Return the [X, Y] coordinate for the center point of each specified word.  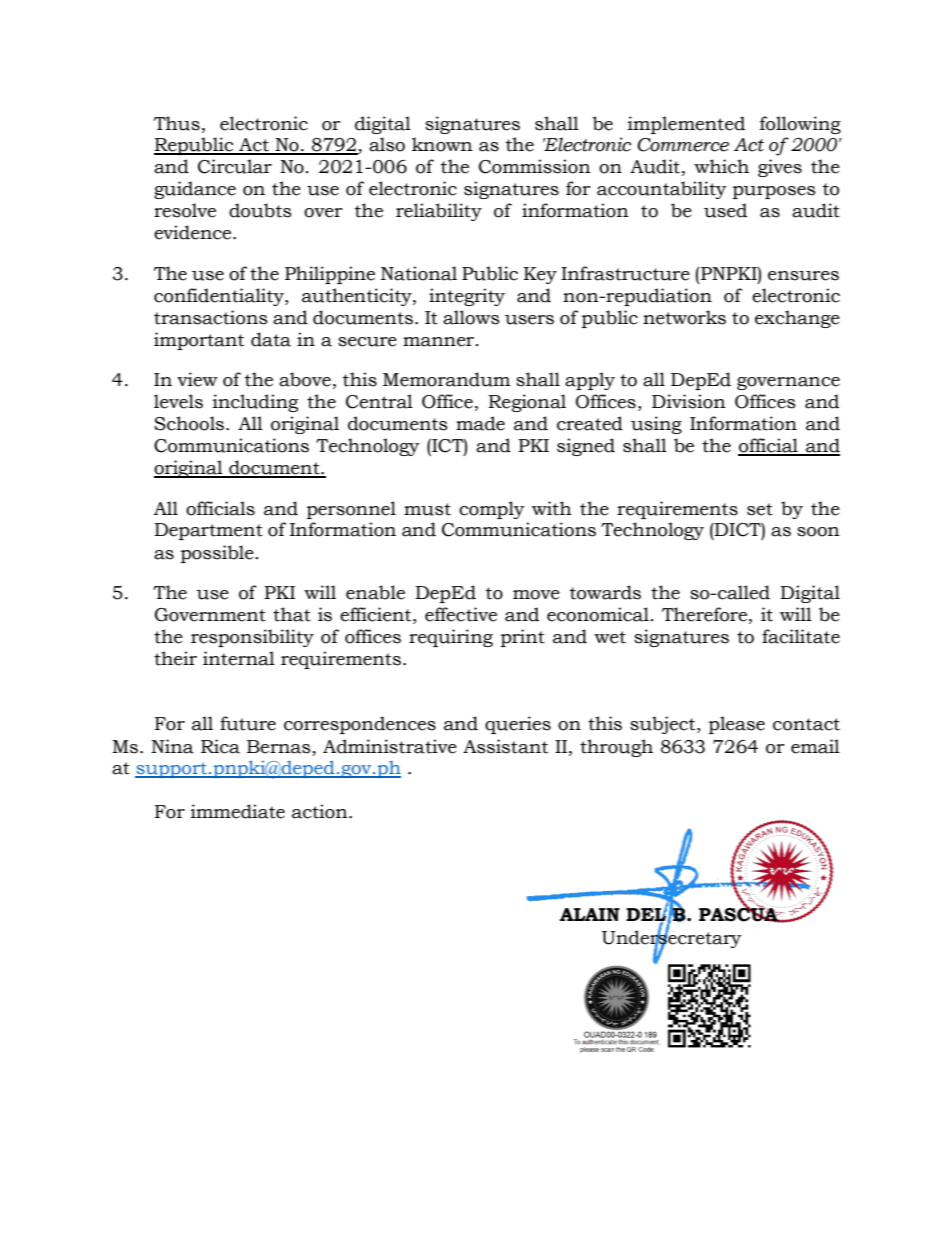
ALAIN [590, 914]
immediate [238, 811]
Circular [235, 166]
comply [492, 510]
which [721, 166]
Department [208, 531]
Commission [535, 166]
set [760, 509]
